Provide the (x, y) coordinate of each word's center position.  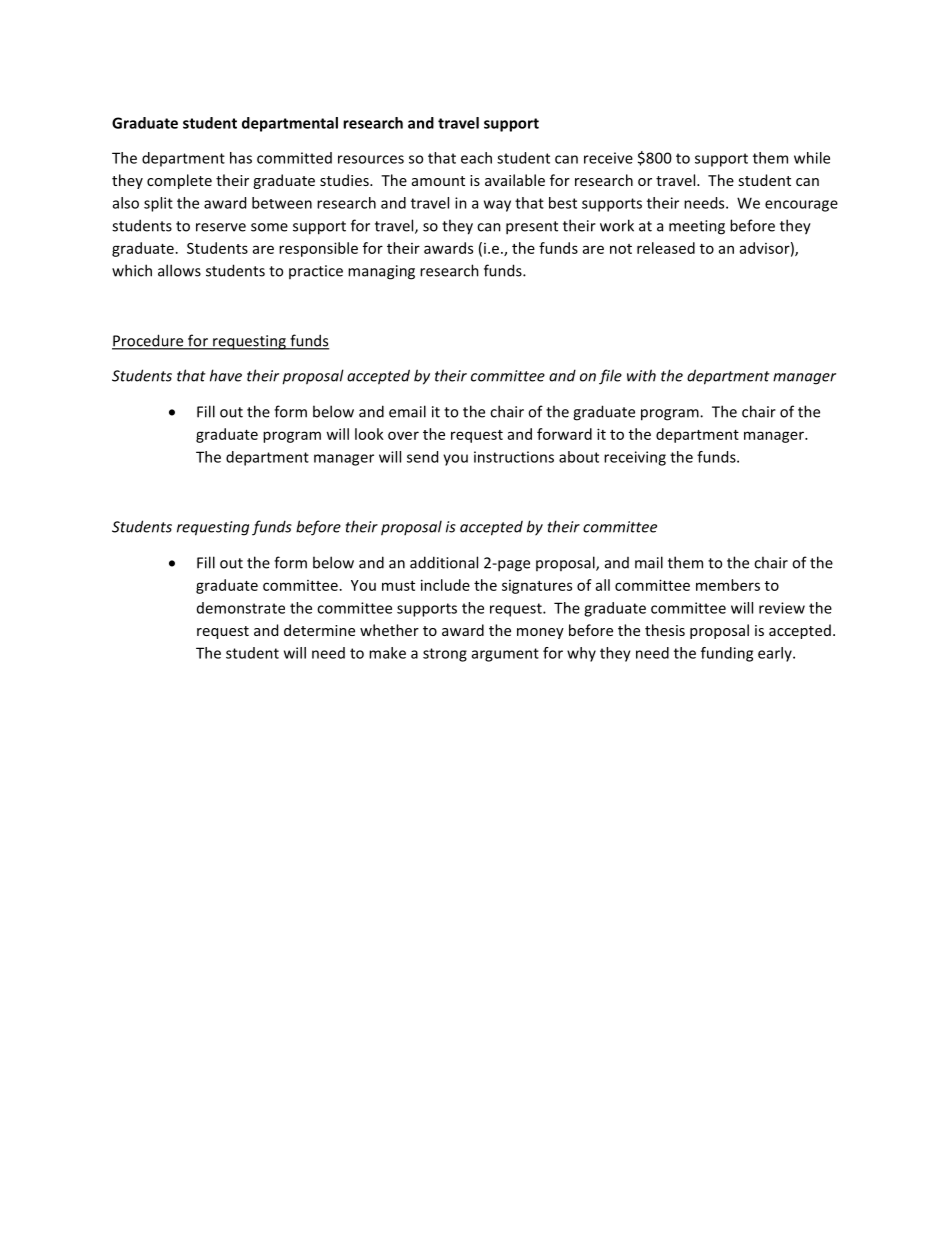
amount (438, 181)
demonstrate (241, 608)
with (641, 375)
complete (179, 181)
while (812, 158)
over (403, 435)
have (226, 375)
